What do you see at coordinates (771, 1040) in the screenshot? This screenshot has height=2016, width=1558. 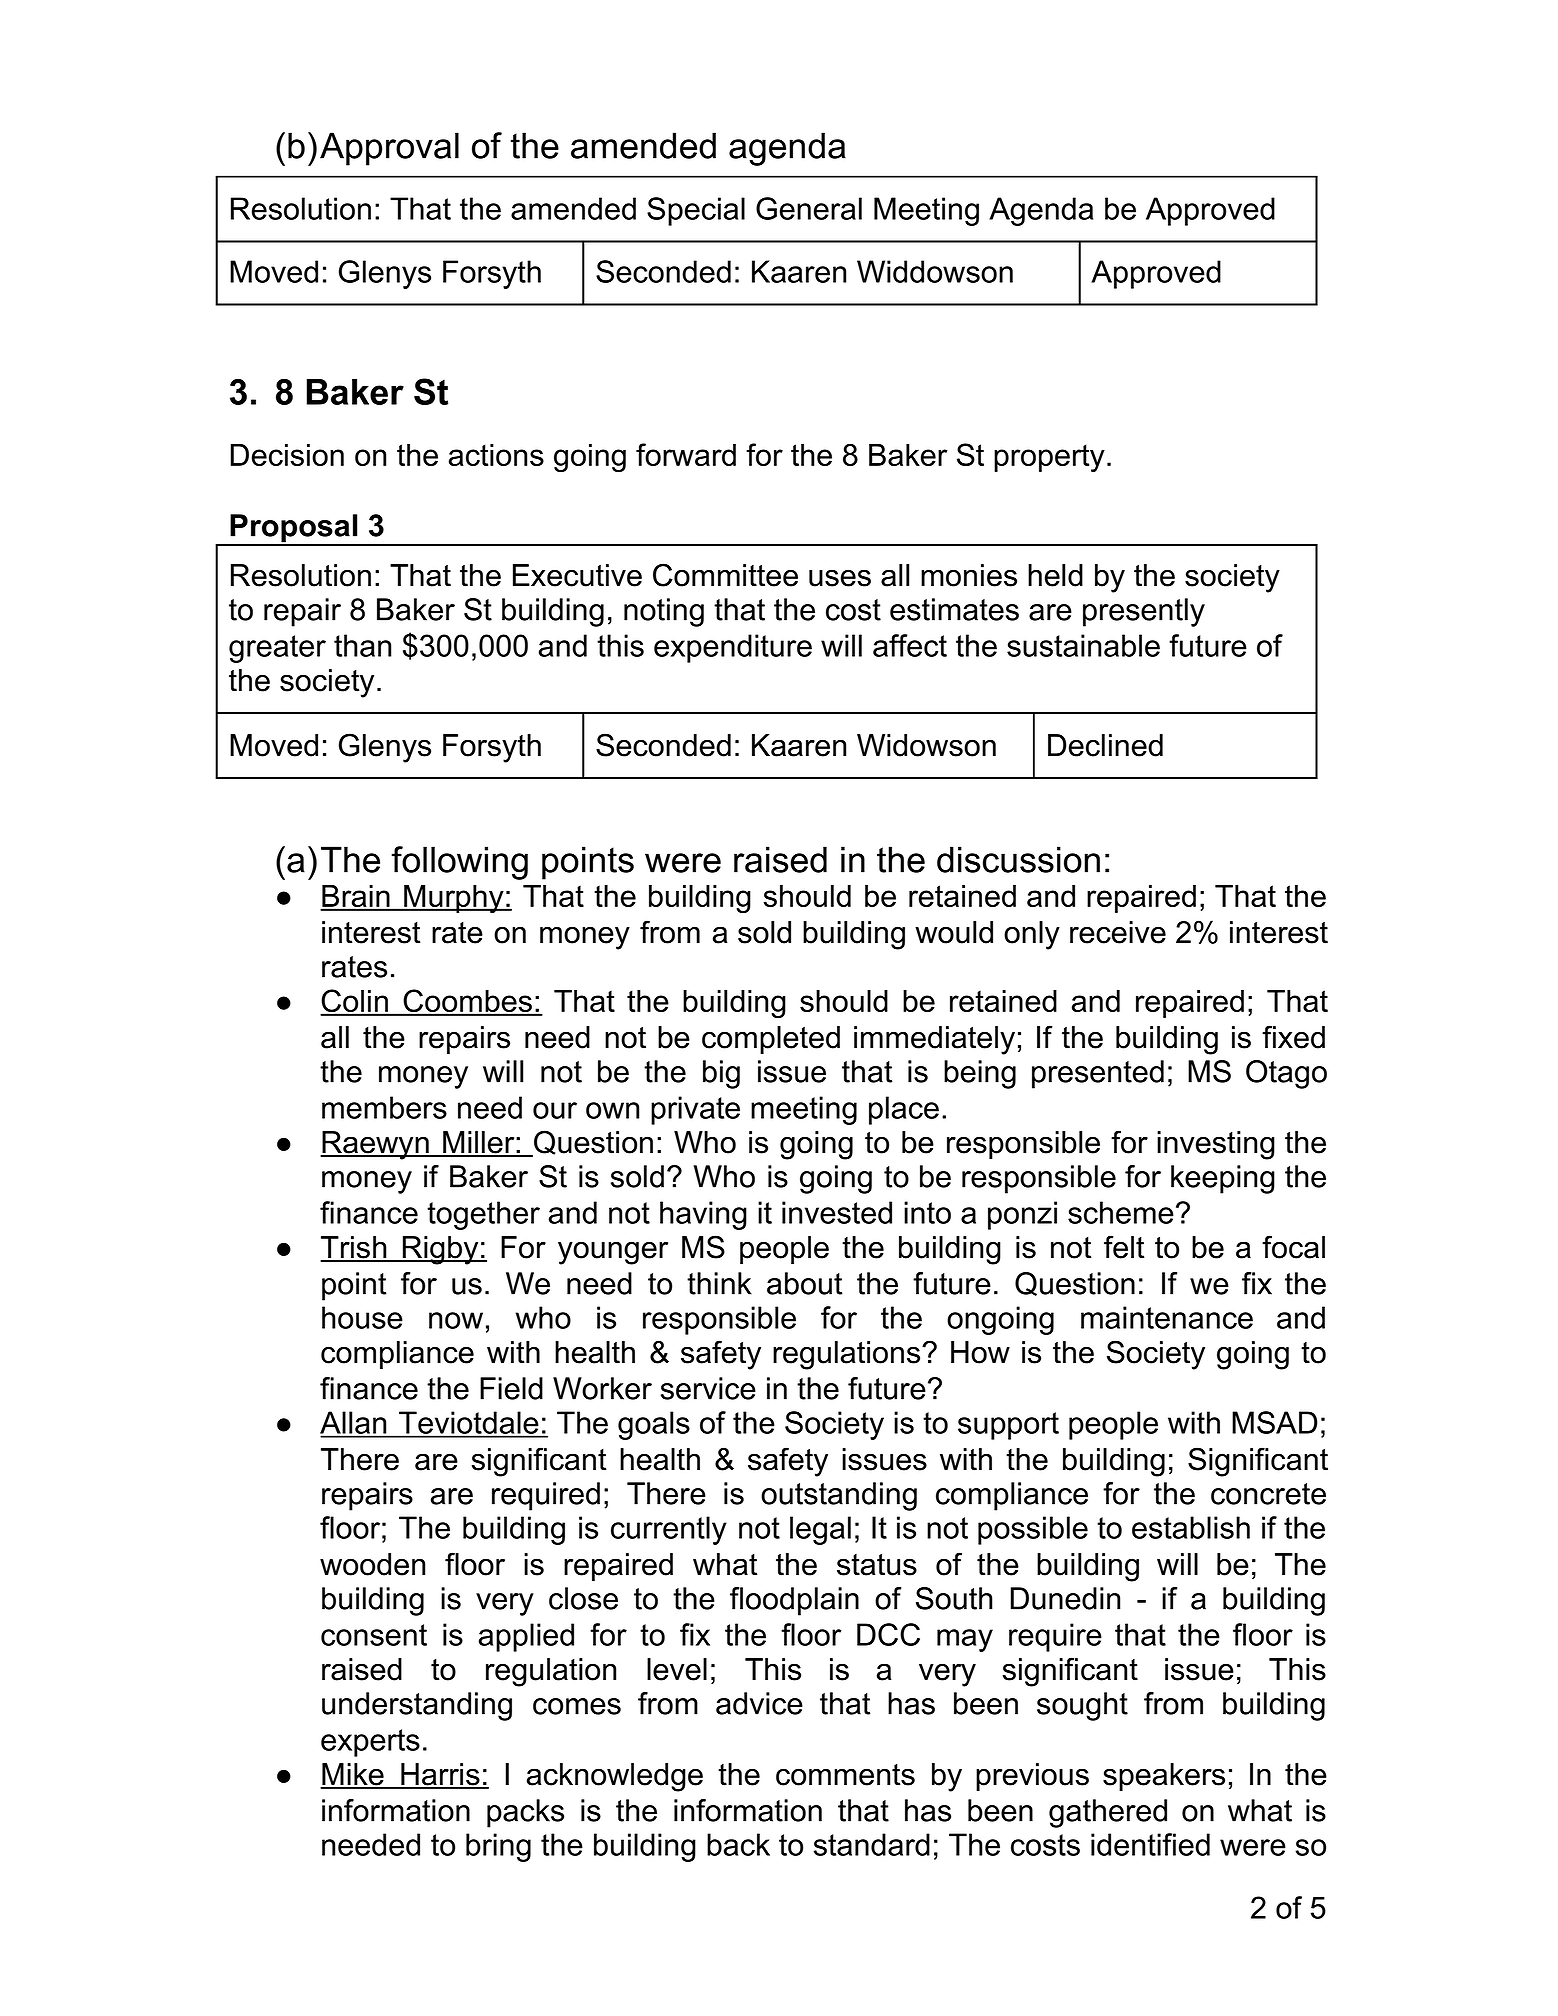 I see `completed` at bounding box center [771, 1040].
